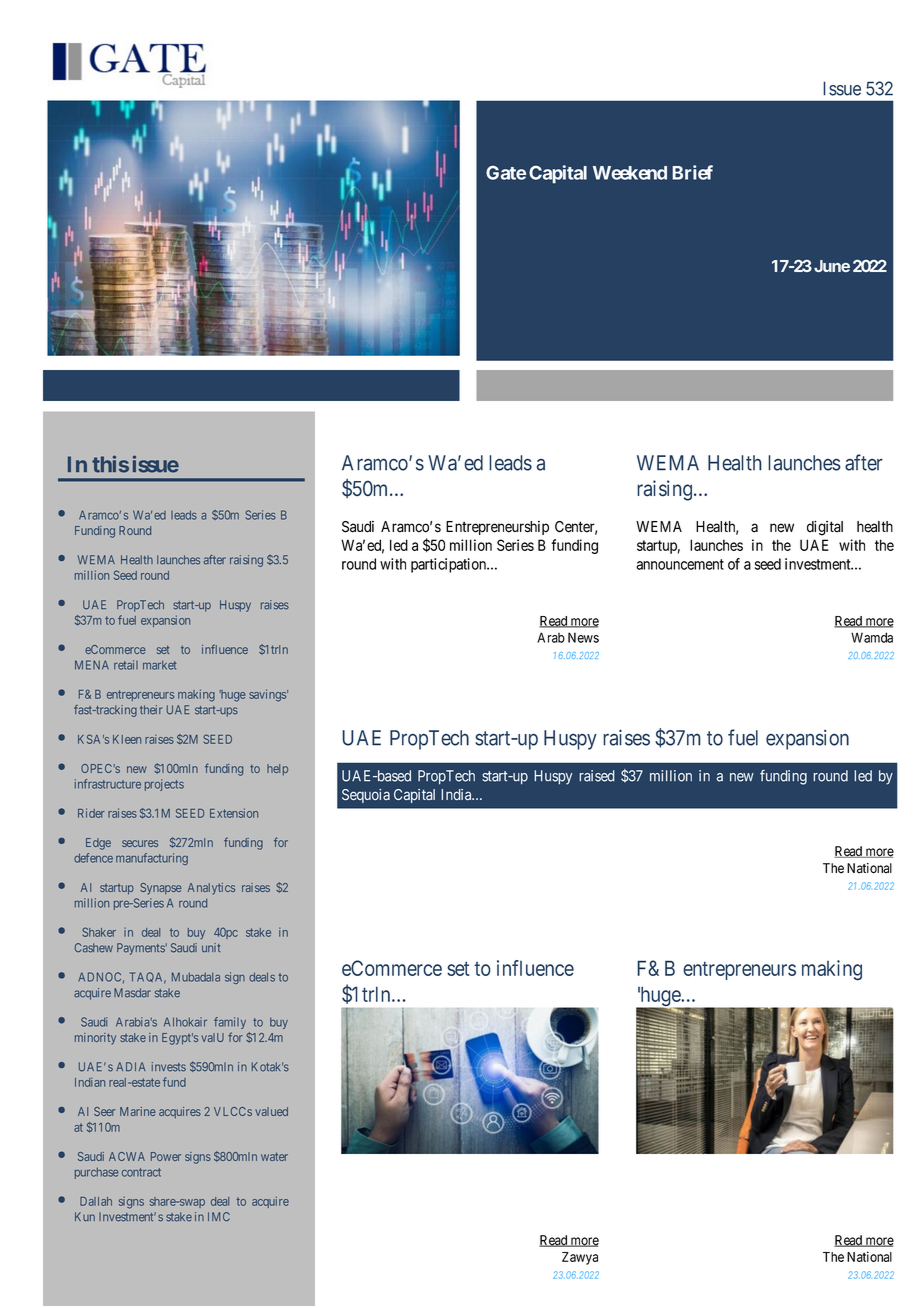 The width and height of the screenshot is (924, 1308). I want to click on market, so click(159, 665).
